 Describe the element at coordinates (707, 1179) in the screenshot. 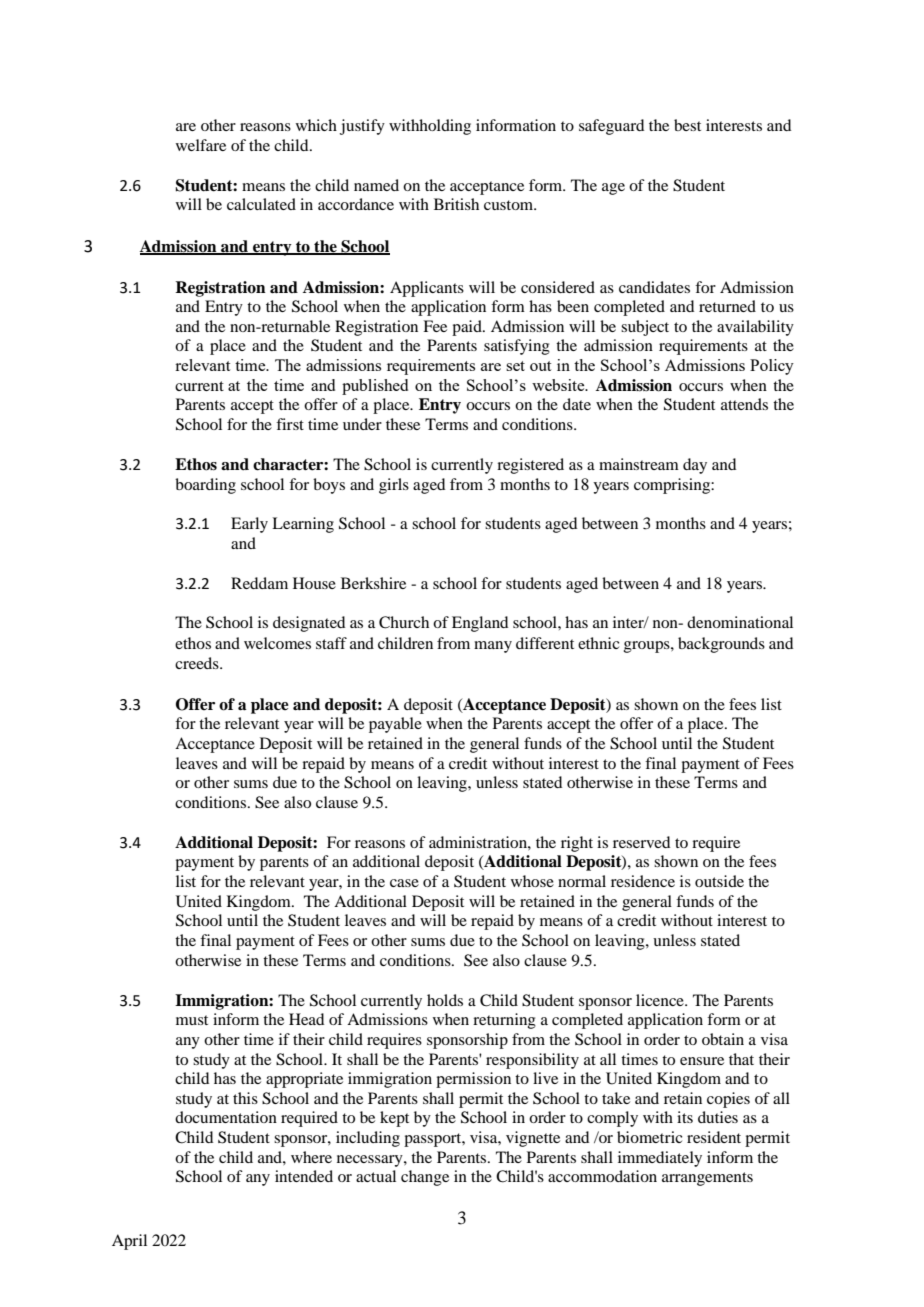

I see `arrangements` at that location.
